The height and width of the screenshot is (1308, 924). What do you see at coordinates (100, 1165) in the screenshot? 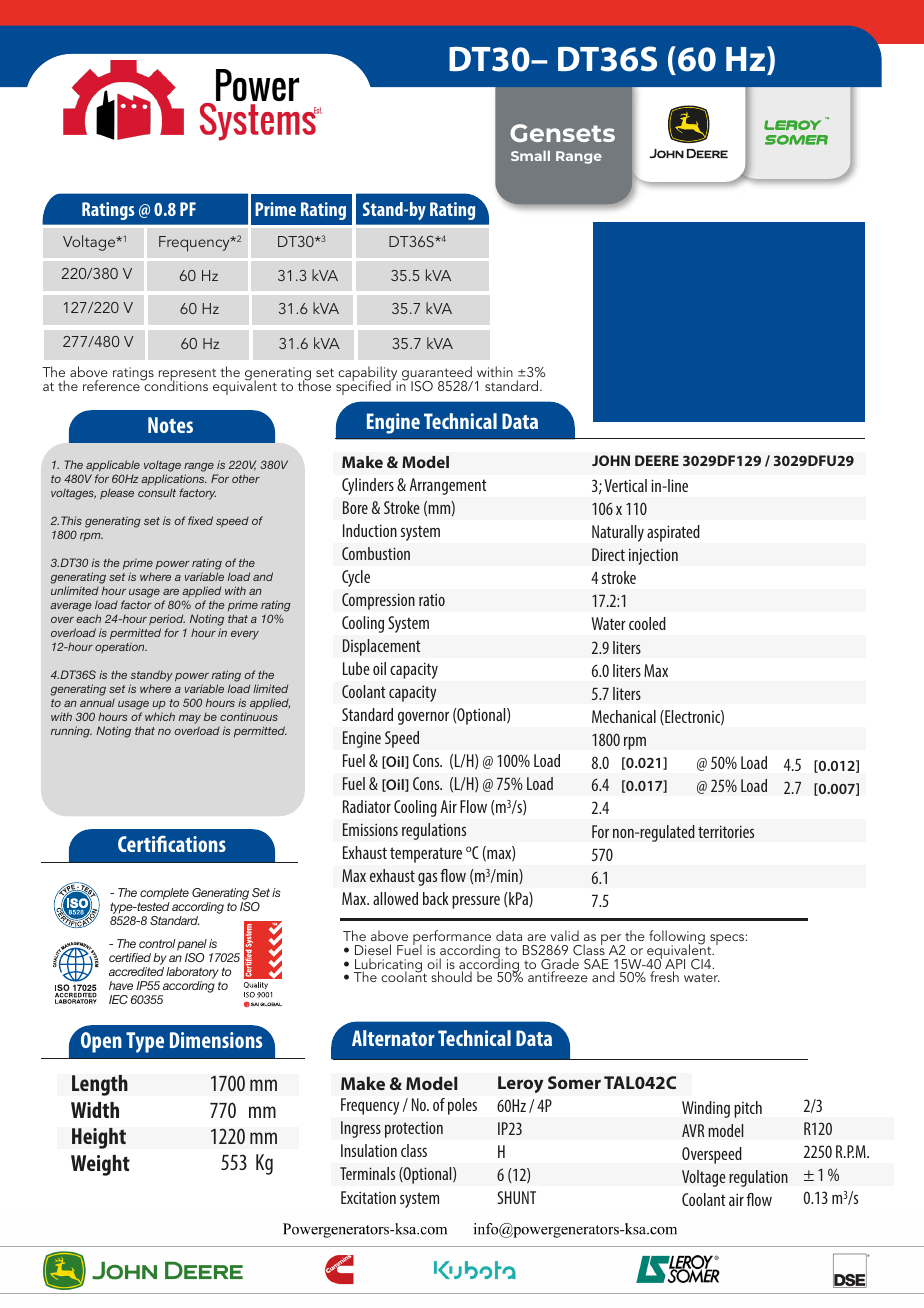
I see `Weight` at bounding box center [100, 1165].
